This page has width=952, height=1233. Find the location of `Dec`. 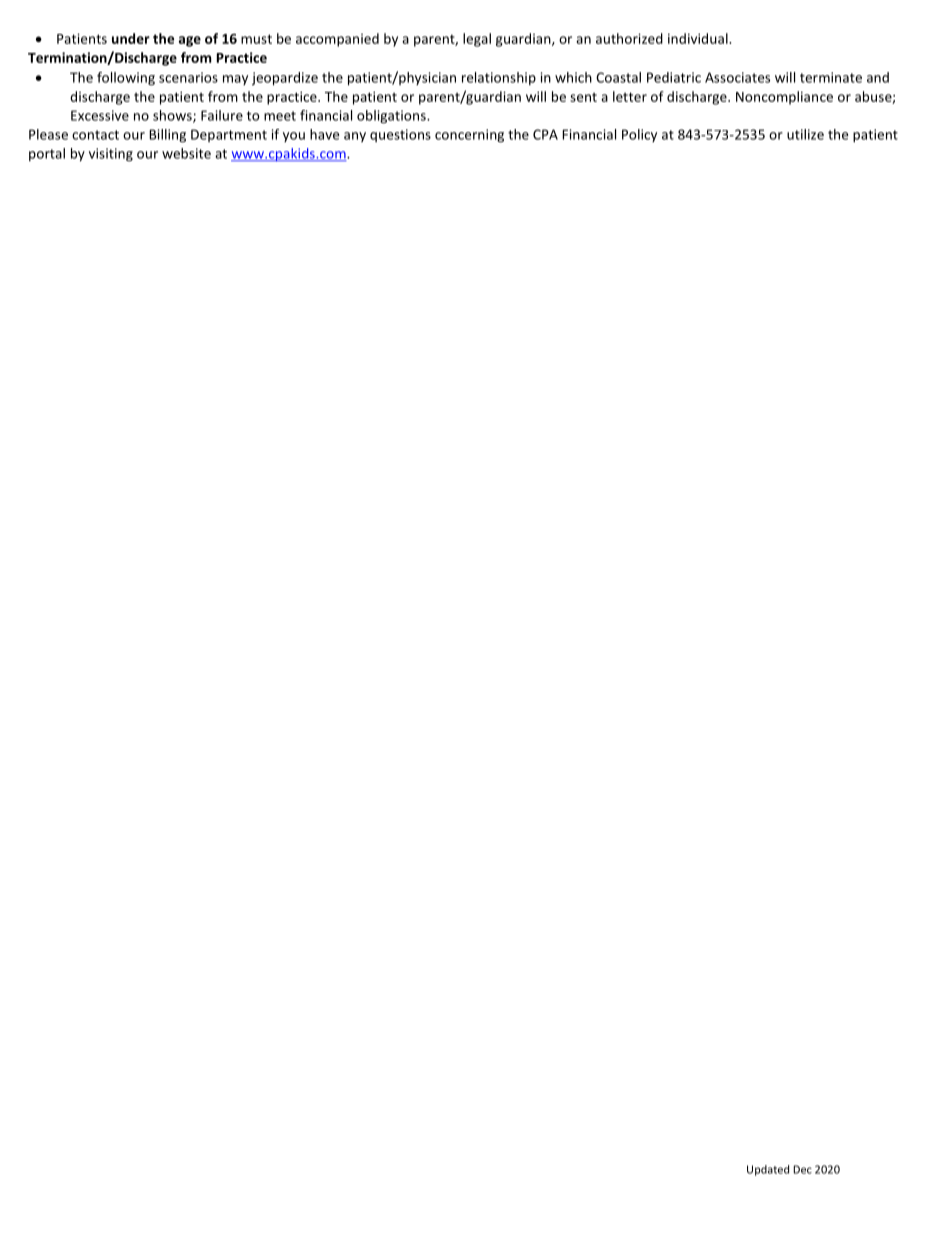

Dec is located at coordinates (802, 1169).
